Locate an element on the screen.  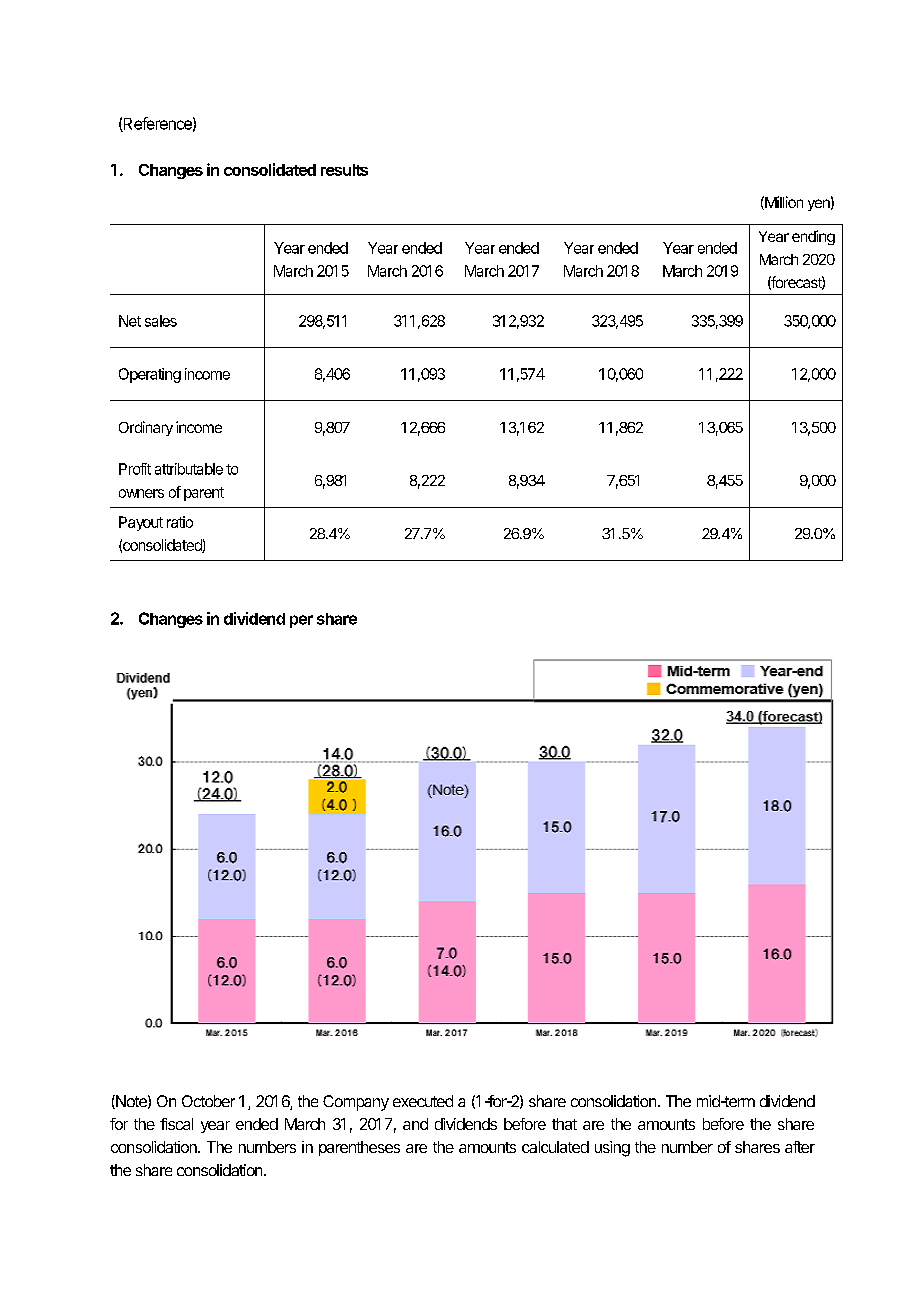
sales is located at coordinates (161, 321).
